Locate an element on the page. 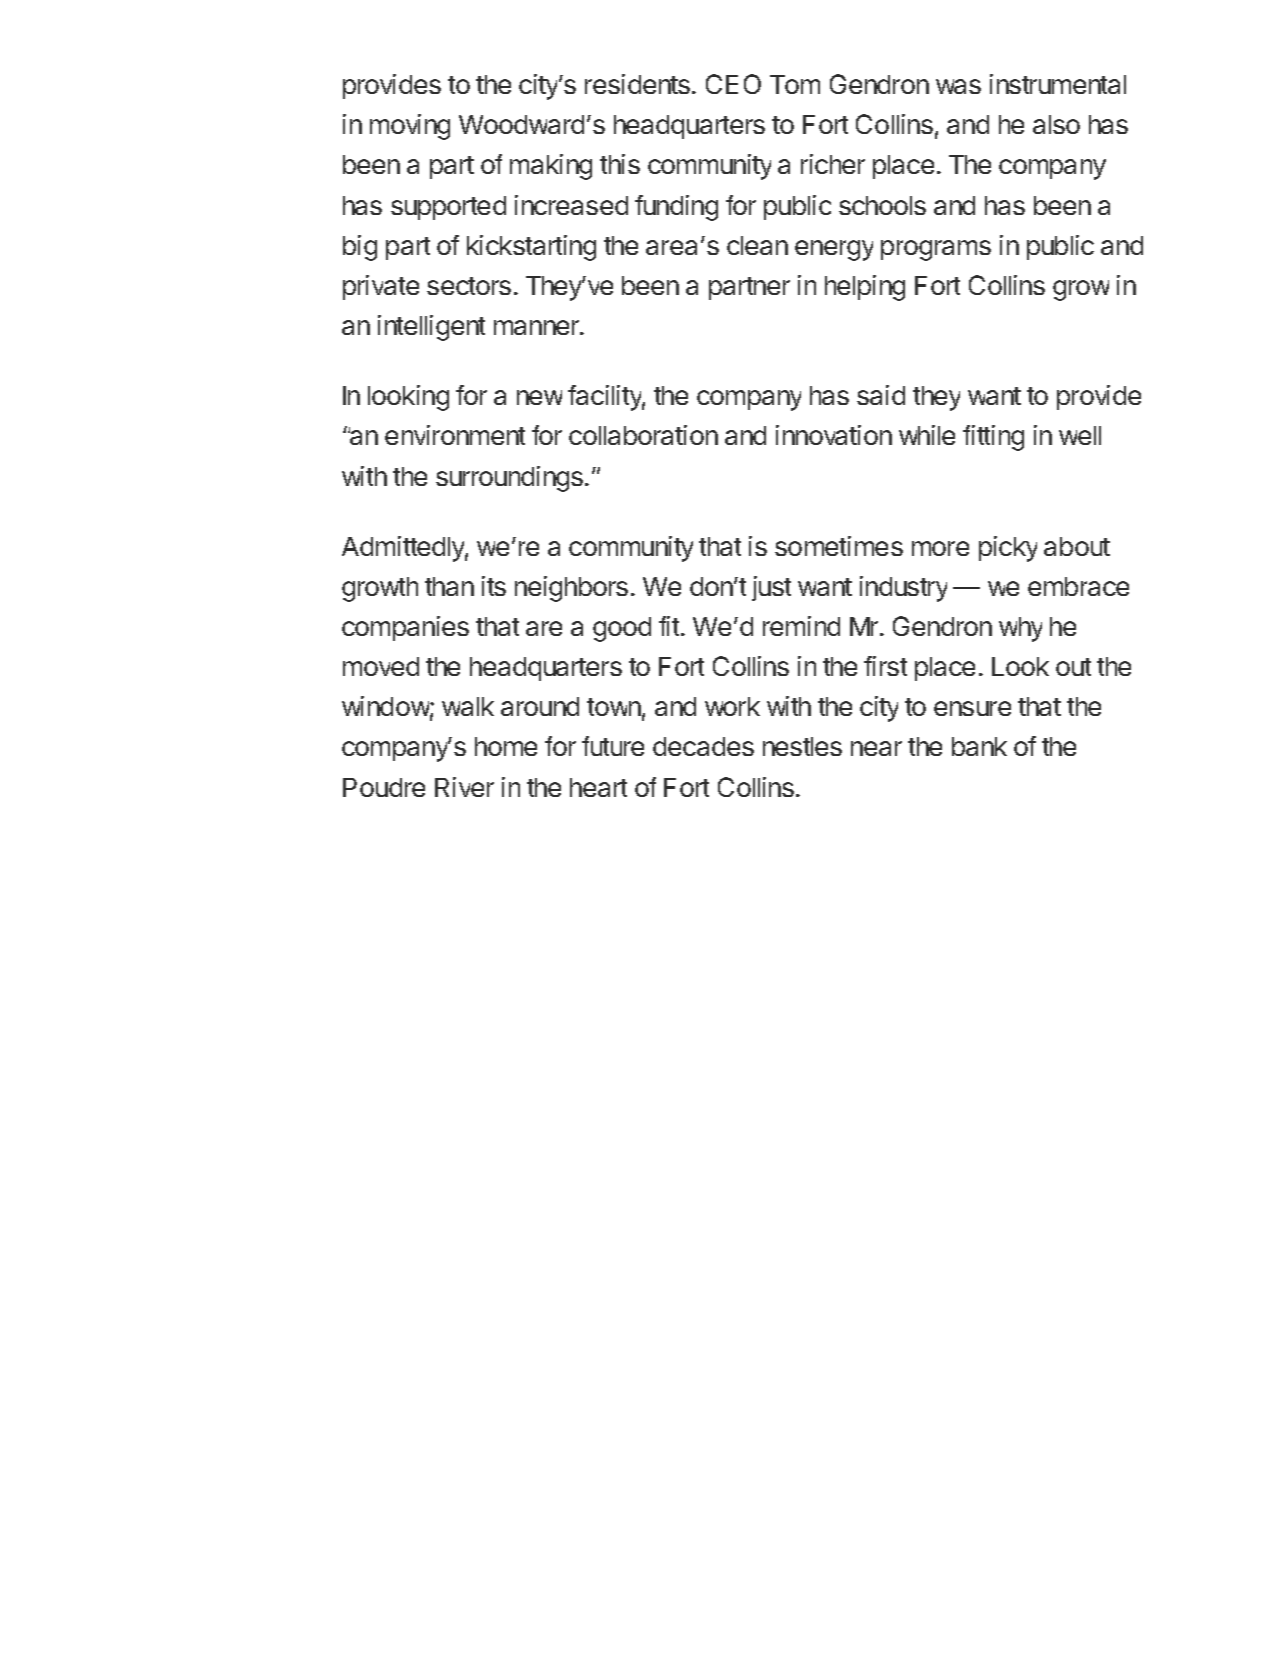  River is located at coordinates (464, 787).
